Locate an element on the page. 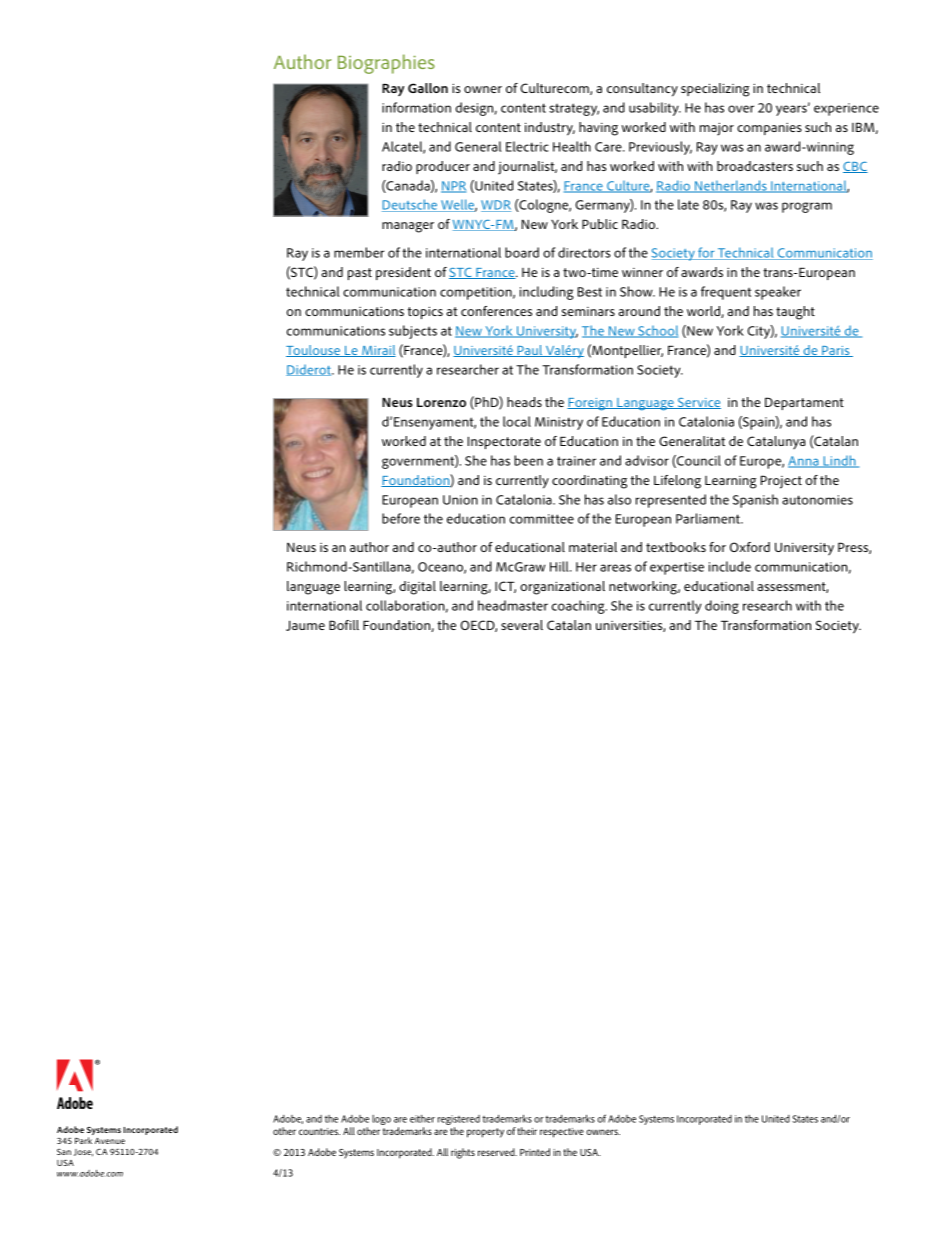  taught is located at coordinates (795, 313).
